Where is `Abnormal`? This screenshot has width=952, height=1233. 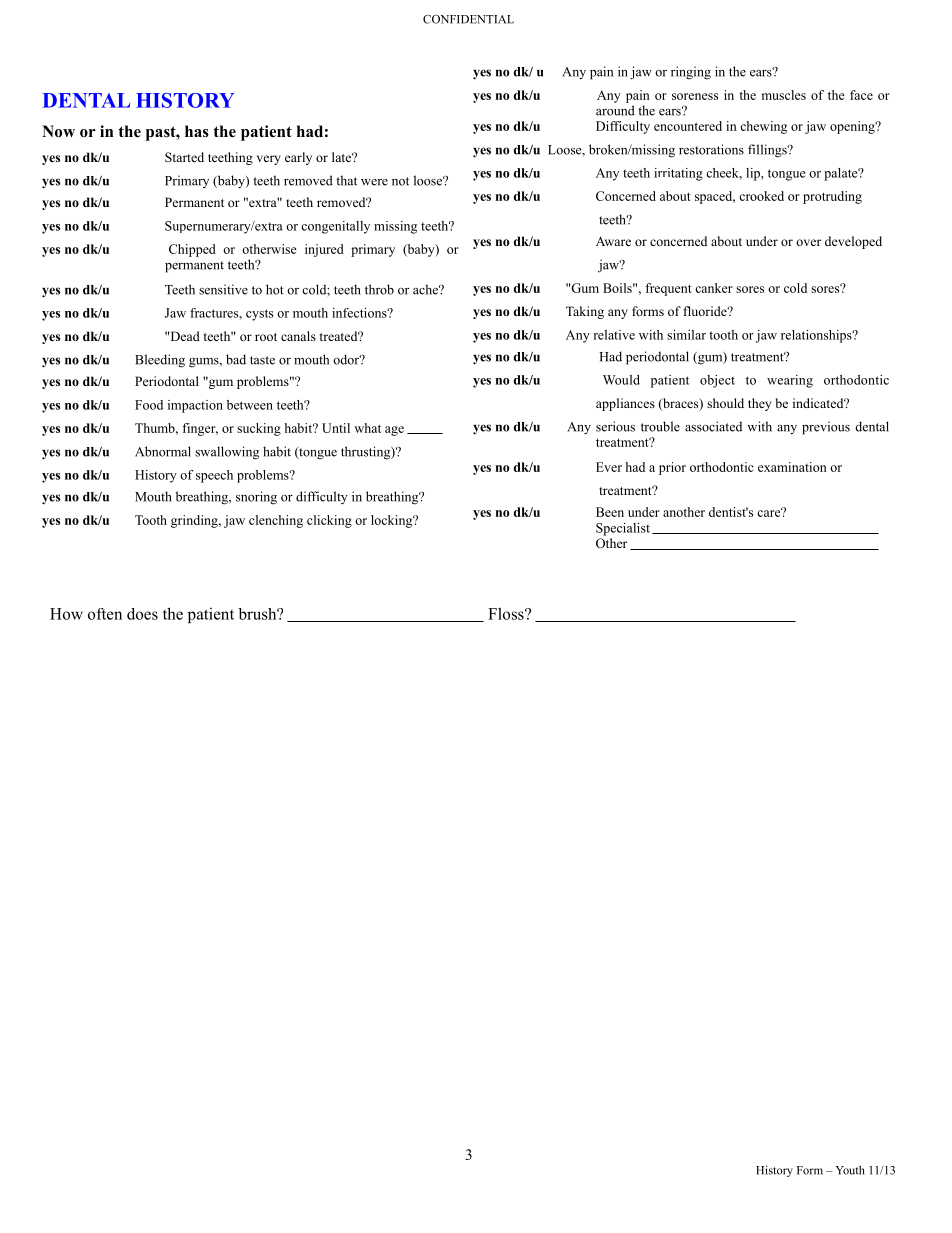 Abnormal is located at coordinates (163, 451).
